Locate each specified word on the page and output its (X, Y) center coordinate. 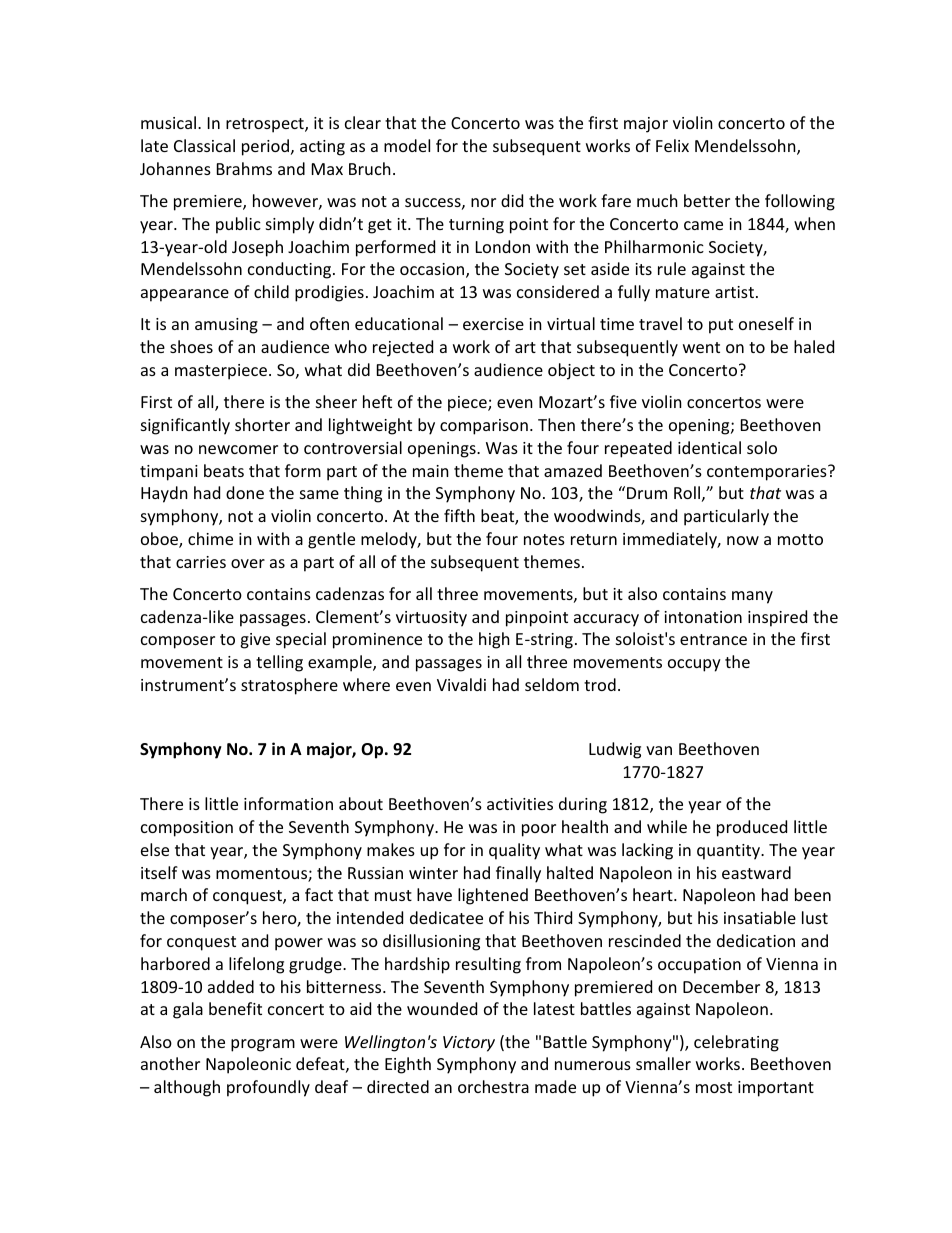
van (659, 750)
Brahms (244, 168)
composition (187, 829)
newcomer (238, 449)
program (263, 1045)
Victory (469, 1044)
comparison (484, 427)
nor (483, 202)
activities (520, 804)
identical (709, 447)
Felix (672, 145)
